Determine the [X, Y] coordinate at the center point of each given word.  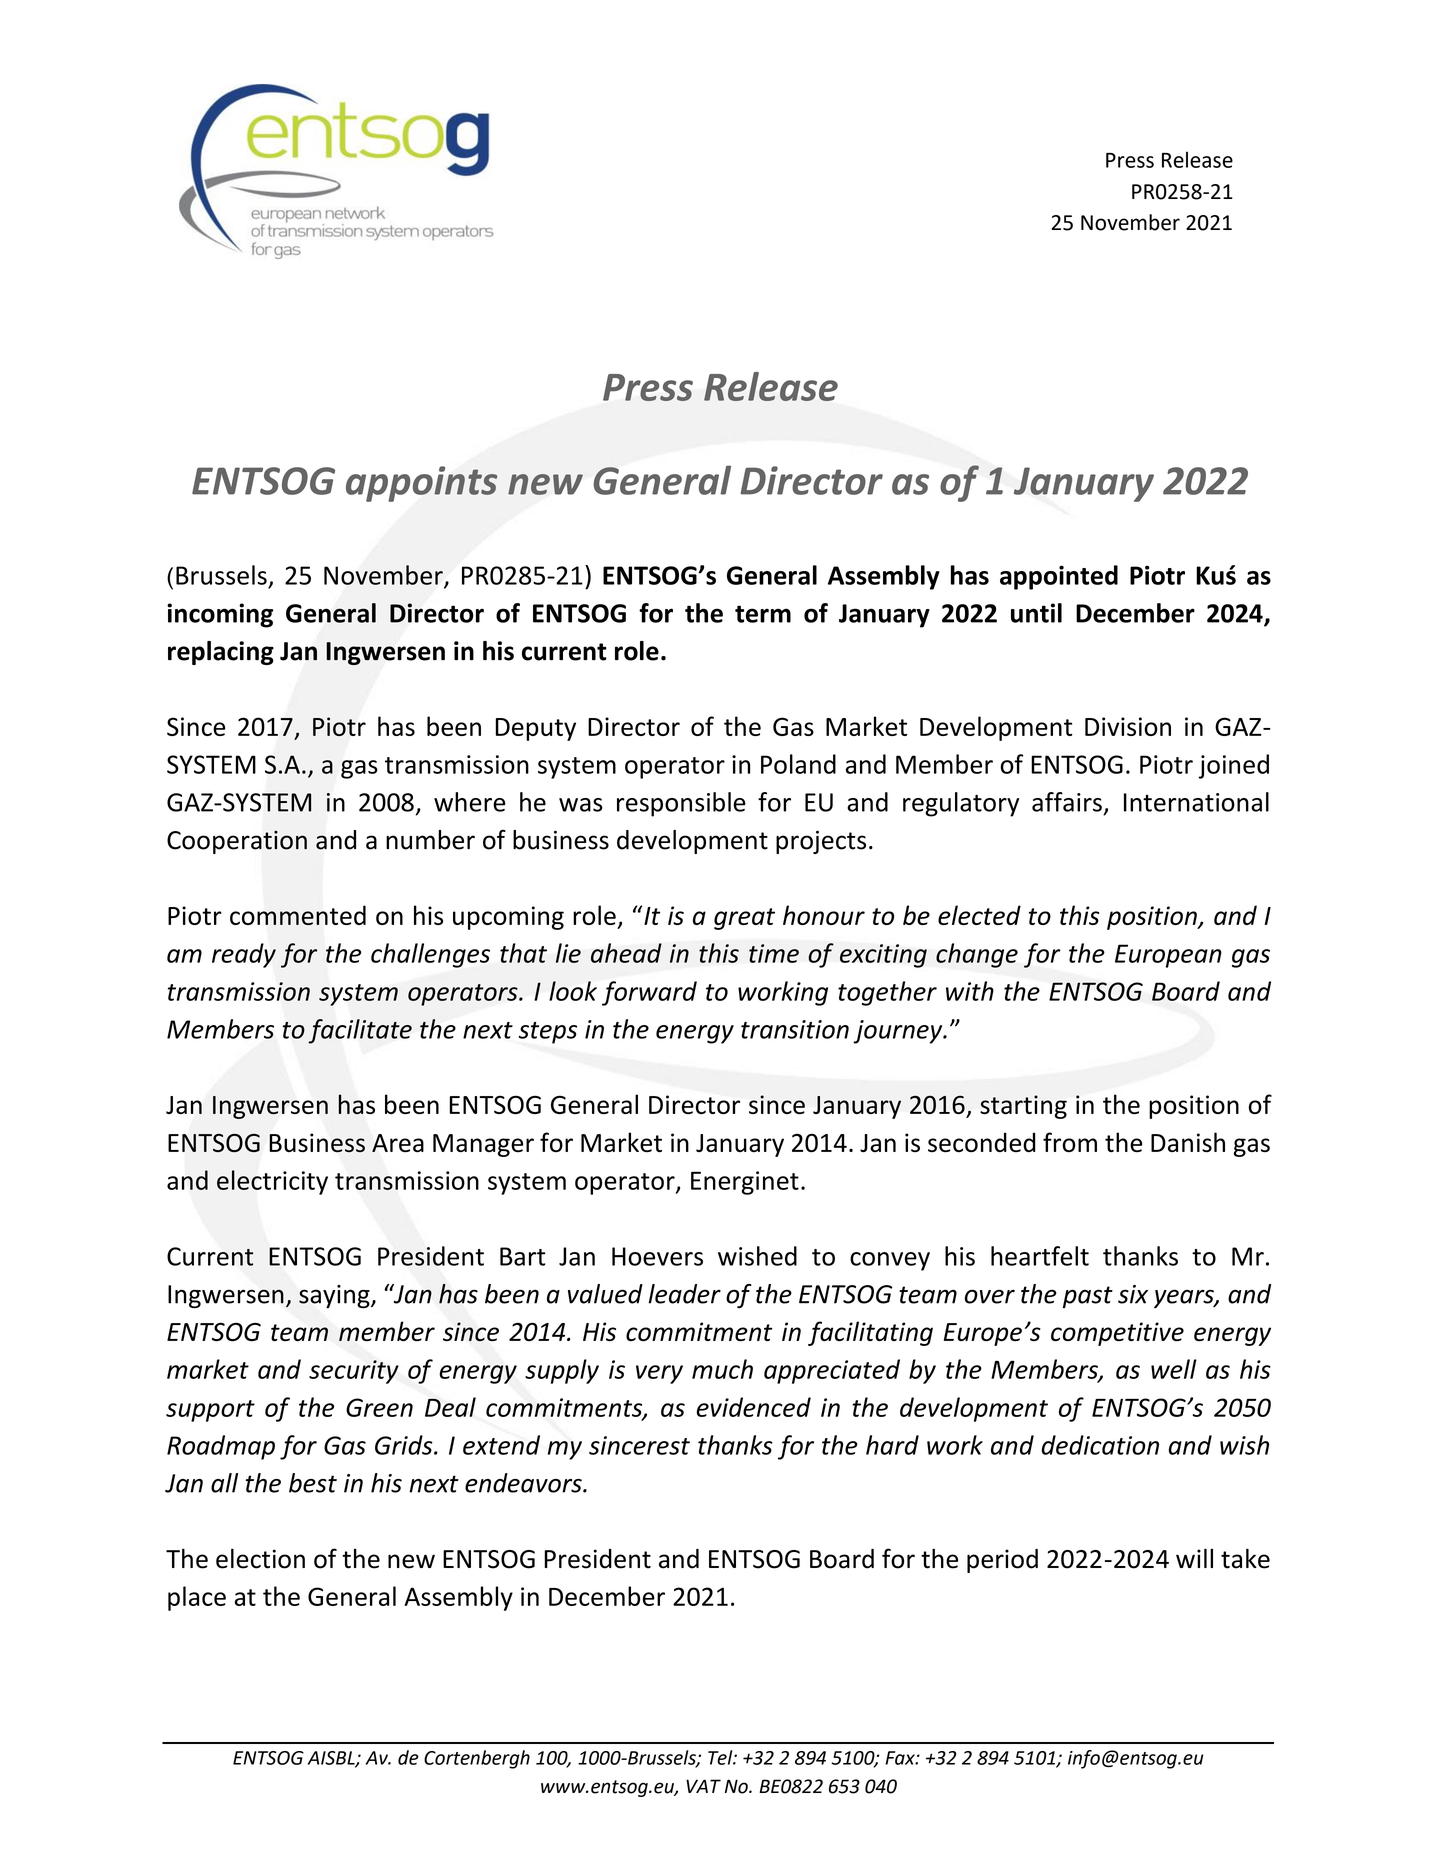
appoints [422, 484]
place [197, 1598]
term [763, 614]
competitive [1117, 1334]
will [1194, 1558]
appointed [1059, 577]
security [354, 1372]
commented [298, 915]
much [722, 1369]
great [744, 919]
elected [979, 915]
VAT [703, 1786]
